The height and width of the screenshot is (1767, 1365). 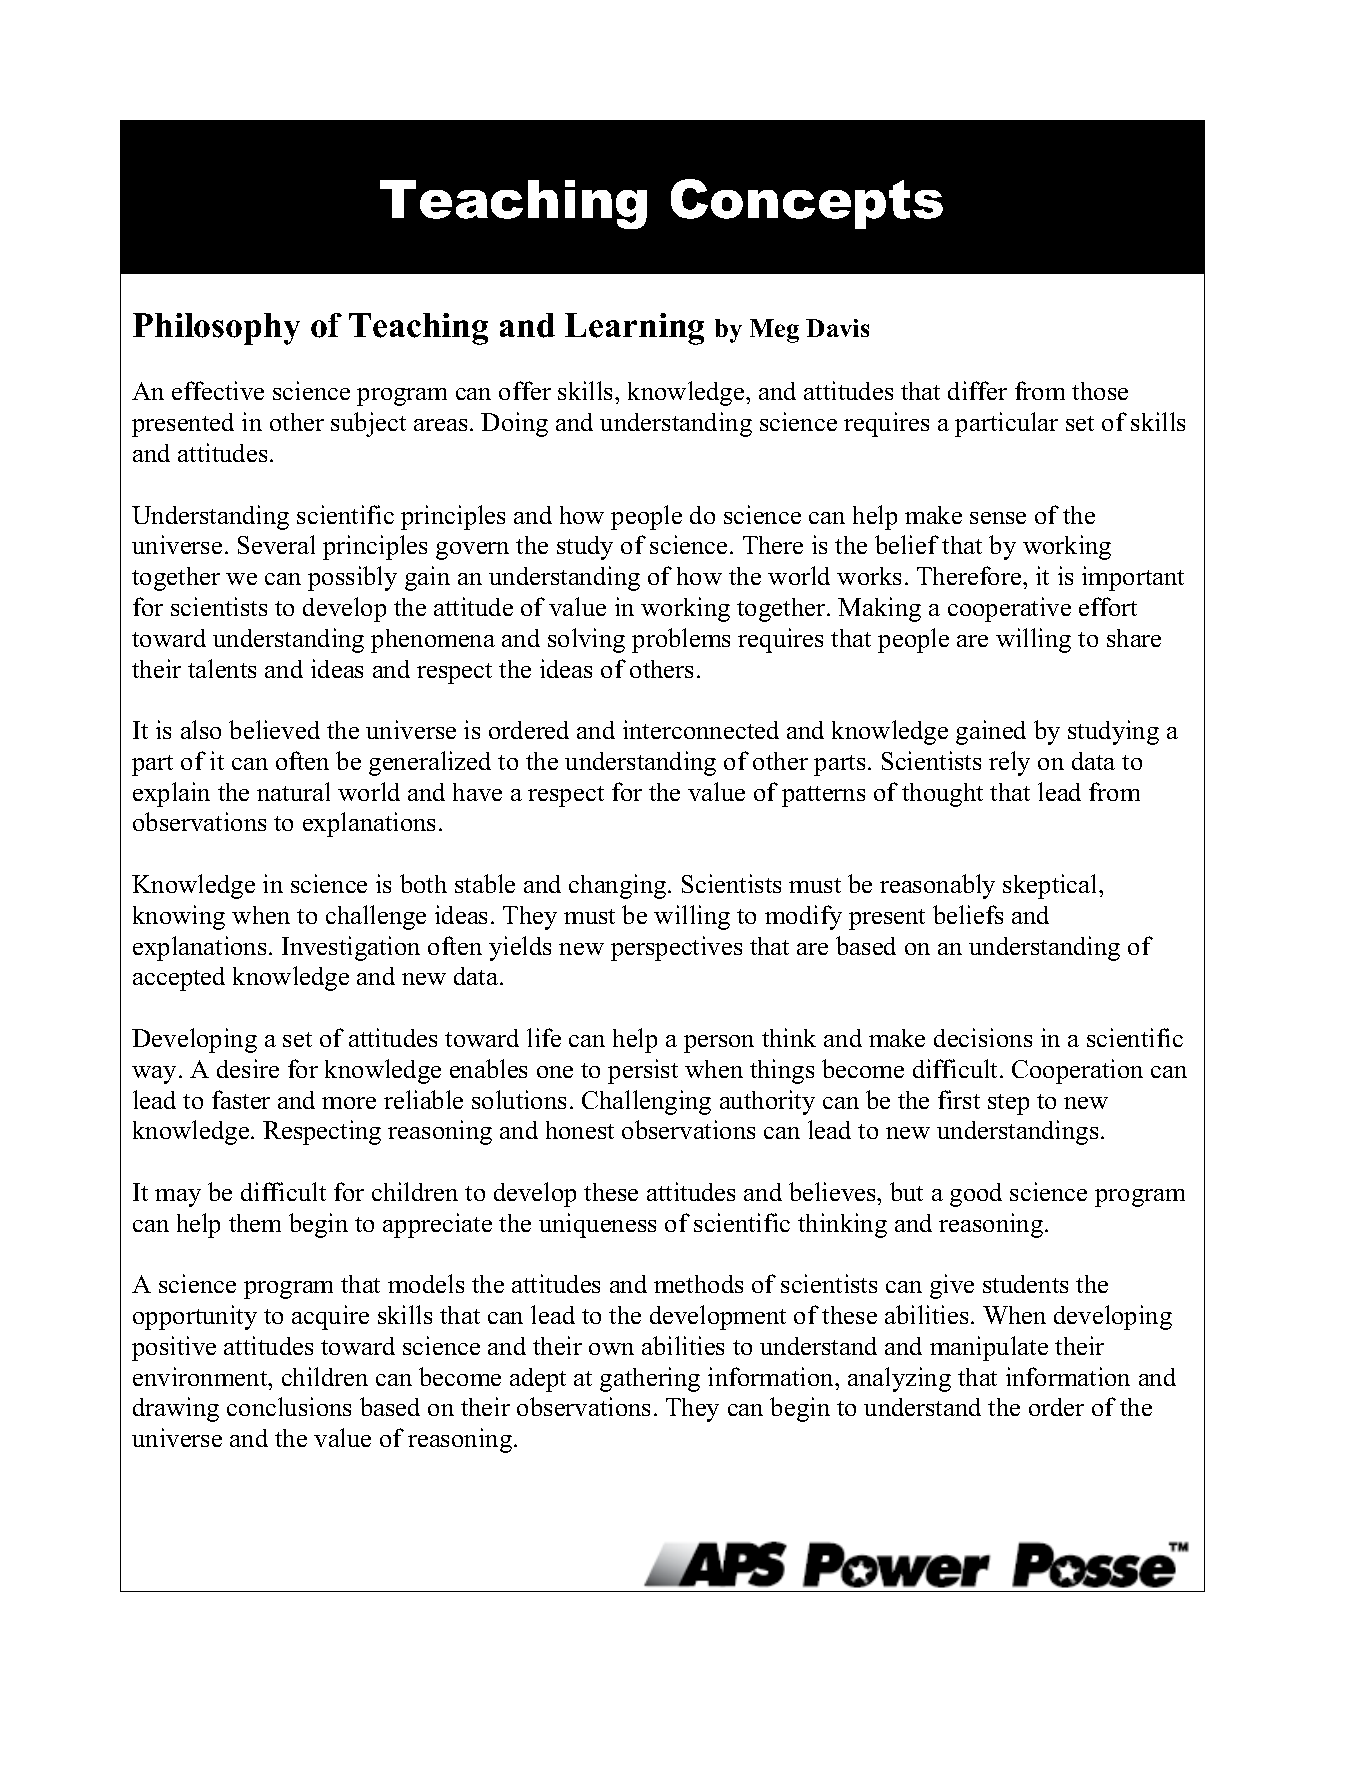 I want to click on step, so click(x=1008, y=1104).
